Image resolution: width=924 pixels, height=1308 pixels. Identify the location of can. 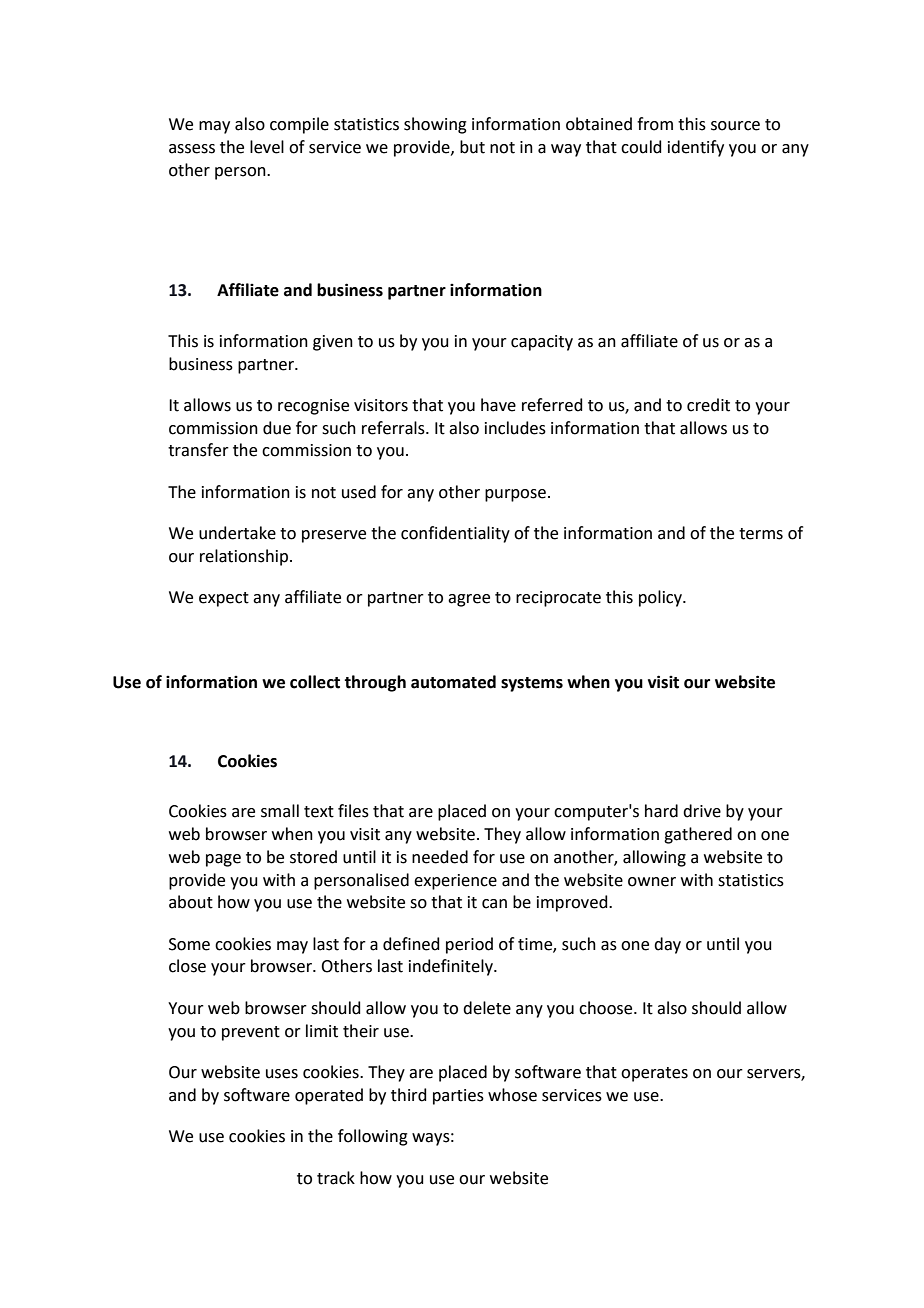
(494, 904).
